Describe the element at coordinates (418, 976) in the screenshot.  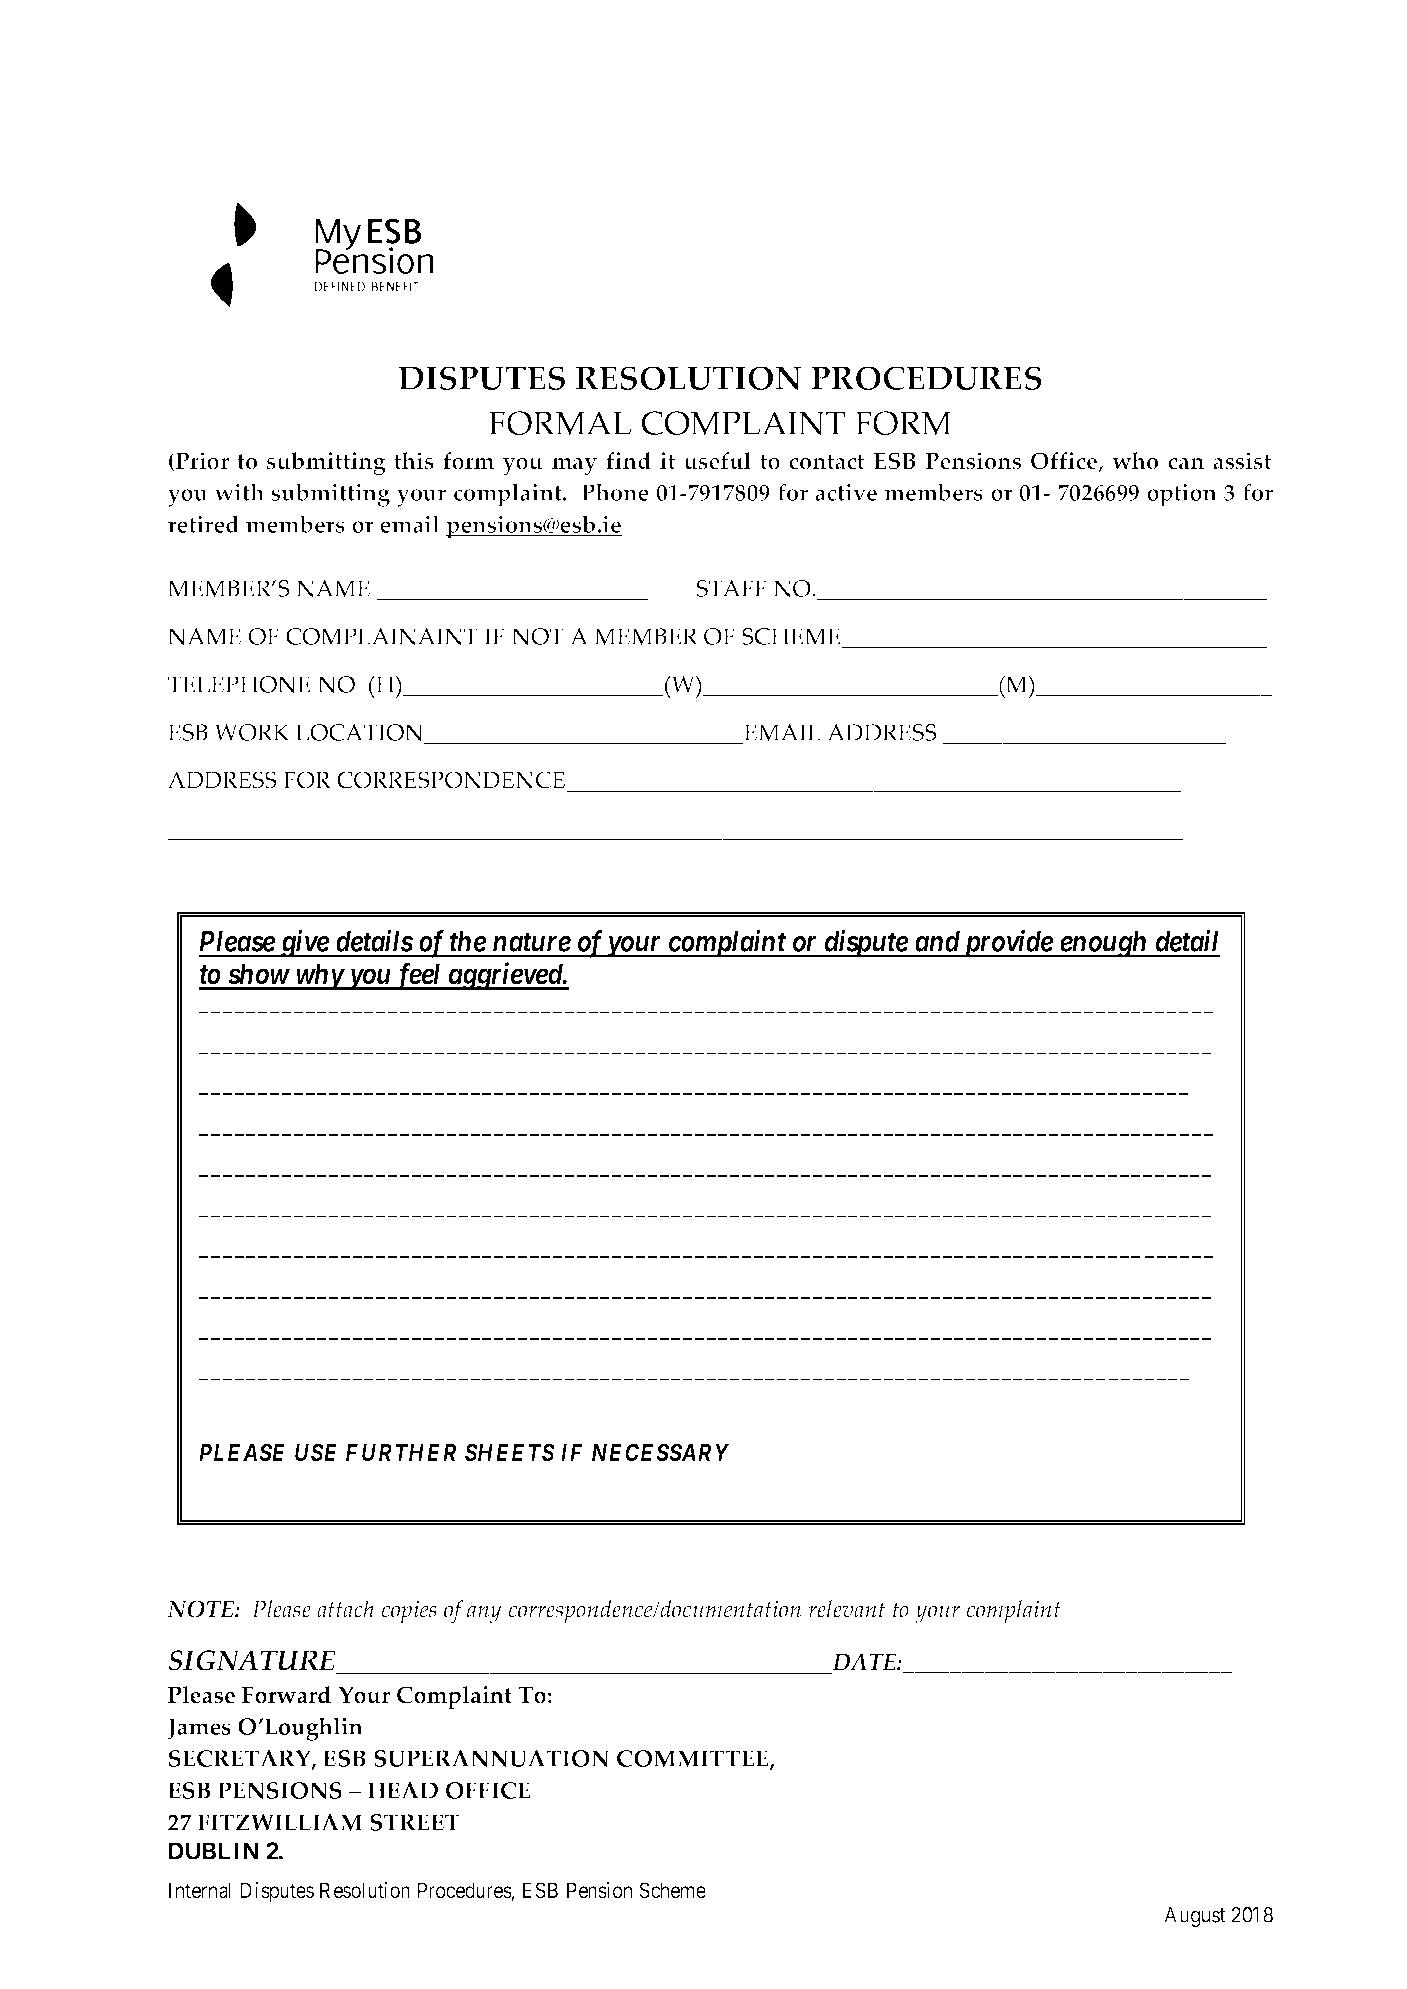
I see `feel` at that location.
